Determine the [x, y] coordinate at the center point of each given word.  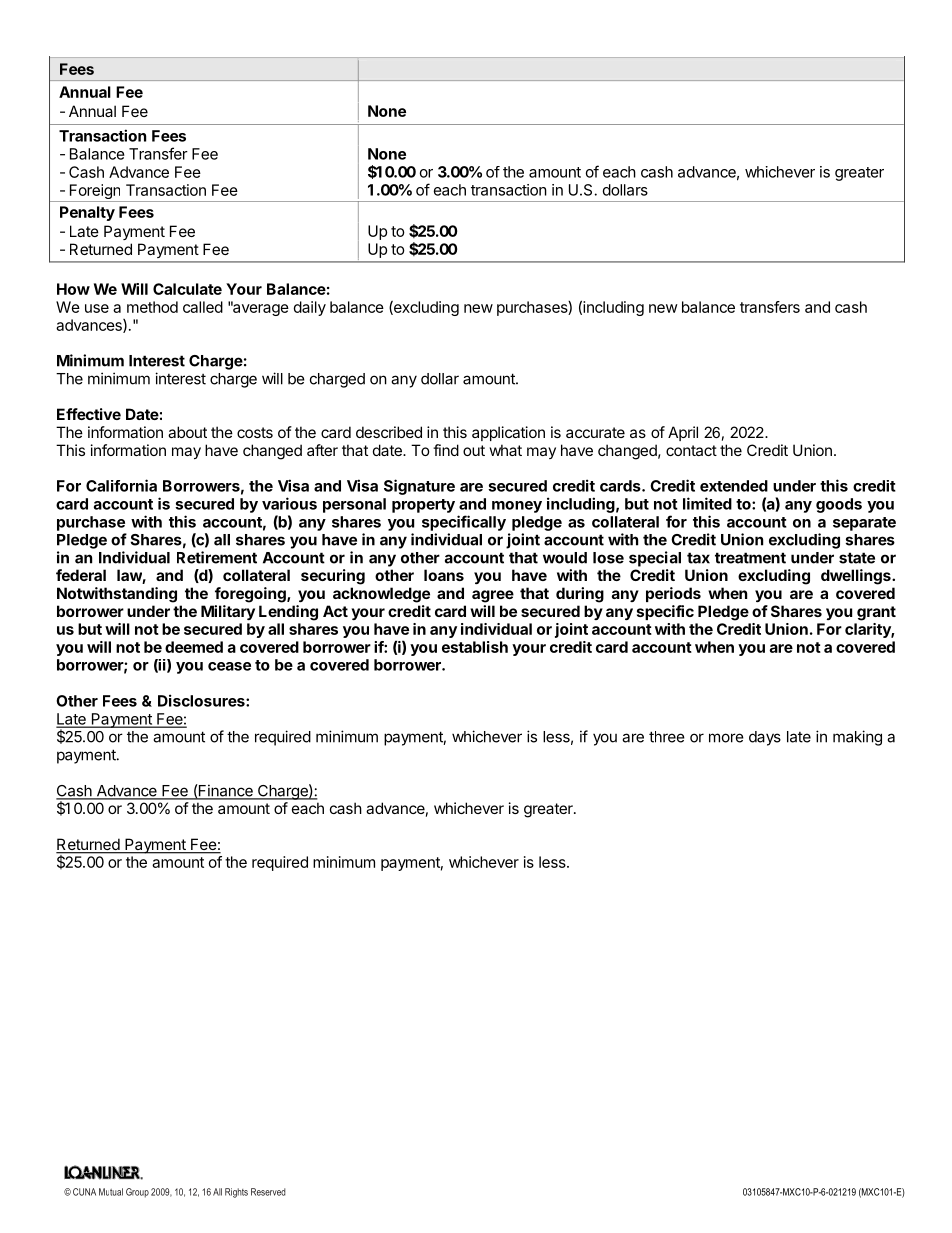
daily [310, 308]
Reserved [268, 1192]
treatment [750, 558]
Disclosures [202, 700]
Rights [236, 1193]
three [667, 737]
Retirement [217, 557]
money [517, 507]
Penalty [87, 213]
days [765, 738]
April [683, 433]
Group [137, 1193]
